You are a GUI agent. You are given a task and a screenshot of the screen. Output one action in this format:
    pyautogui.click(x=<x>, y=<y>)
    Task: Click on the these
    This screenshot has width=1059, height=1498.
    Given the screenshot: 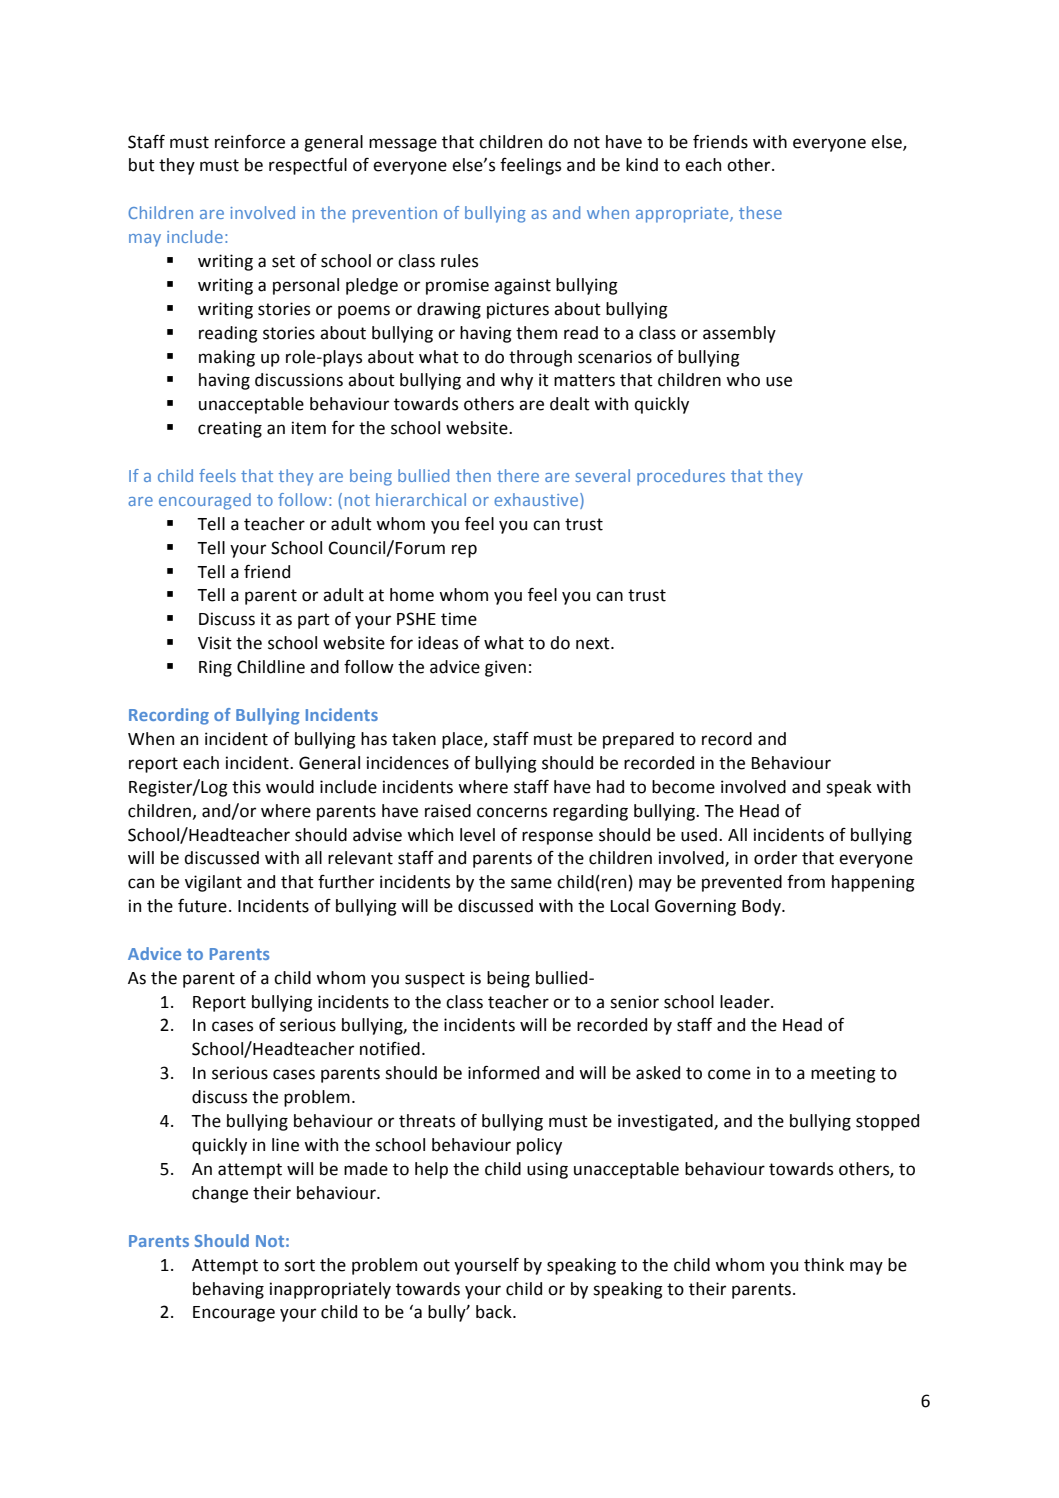 What is the action you would take?
    pyautogui.click(x=760, y=212)
